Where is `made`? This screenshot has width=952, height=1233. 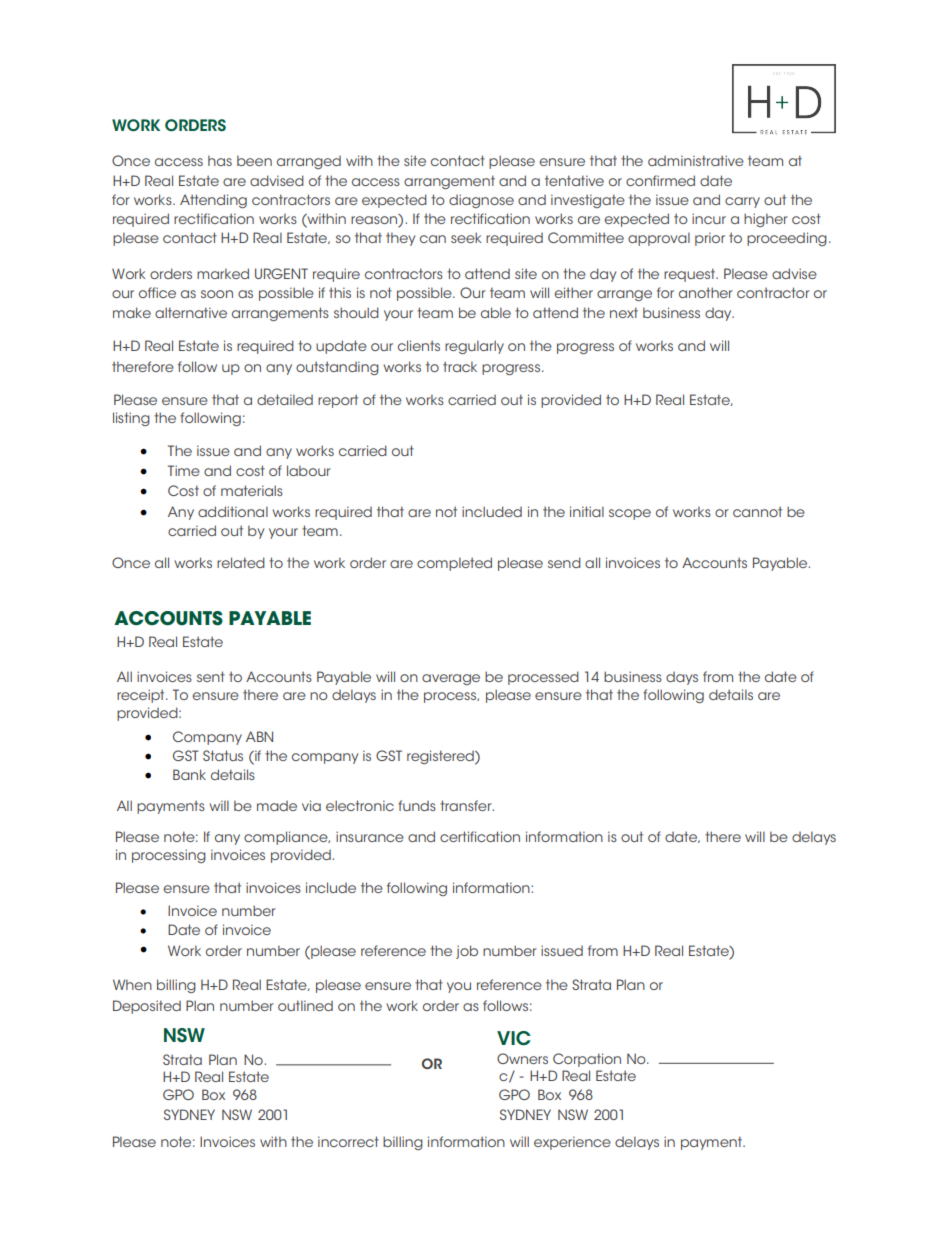 made is located at coordinates (277, 806).
